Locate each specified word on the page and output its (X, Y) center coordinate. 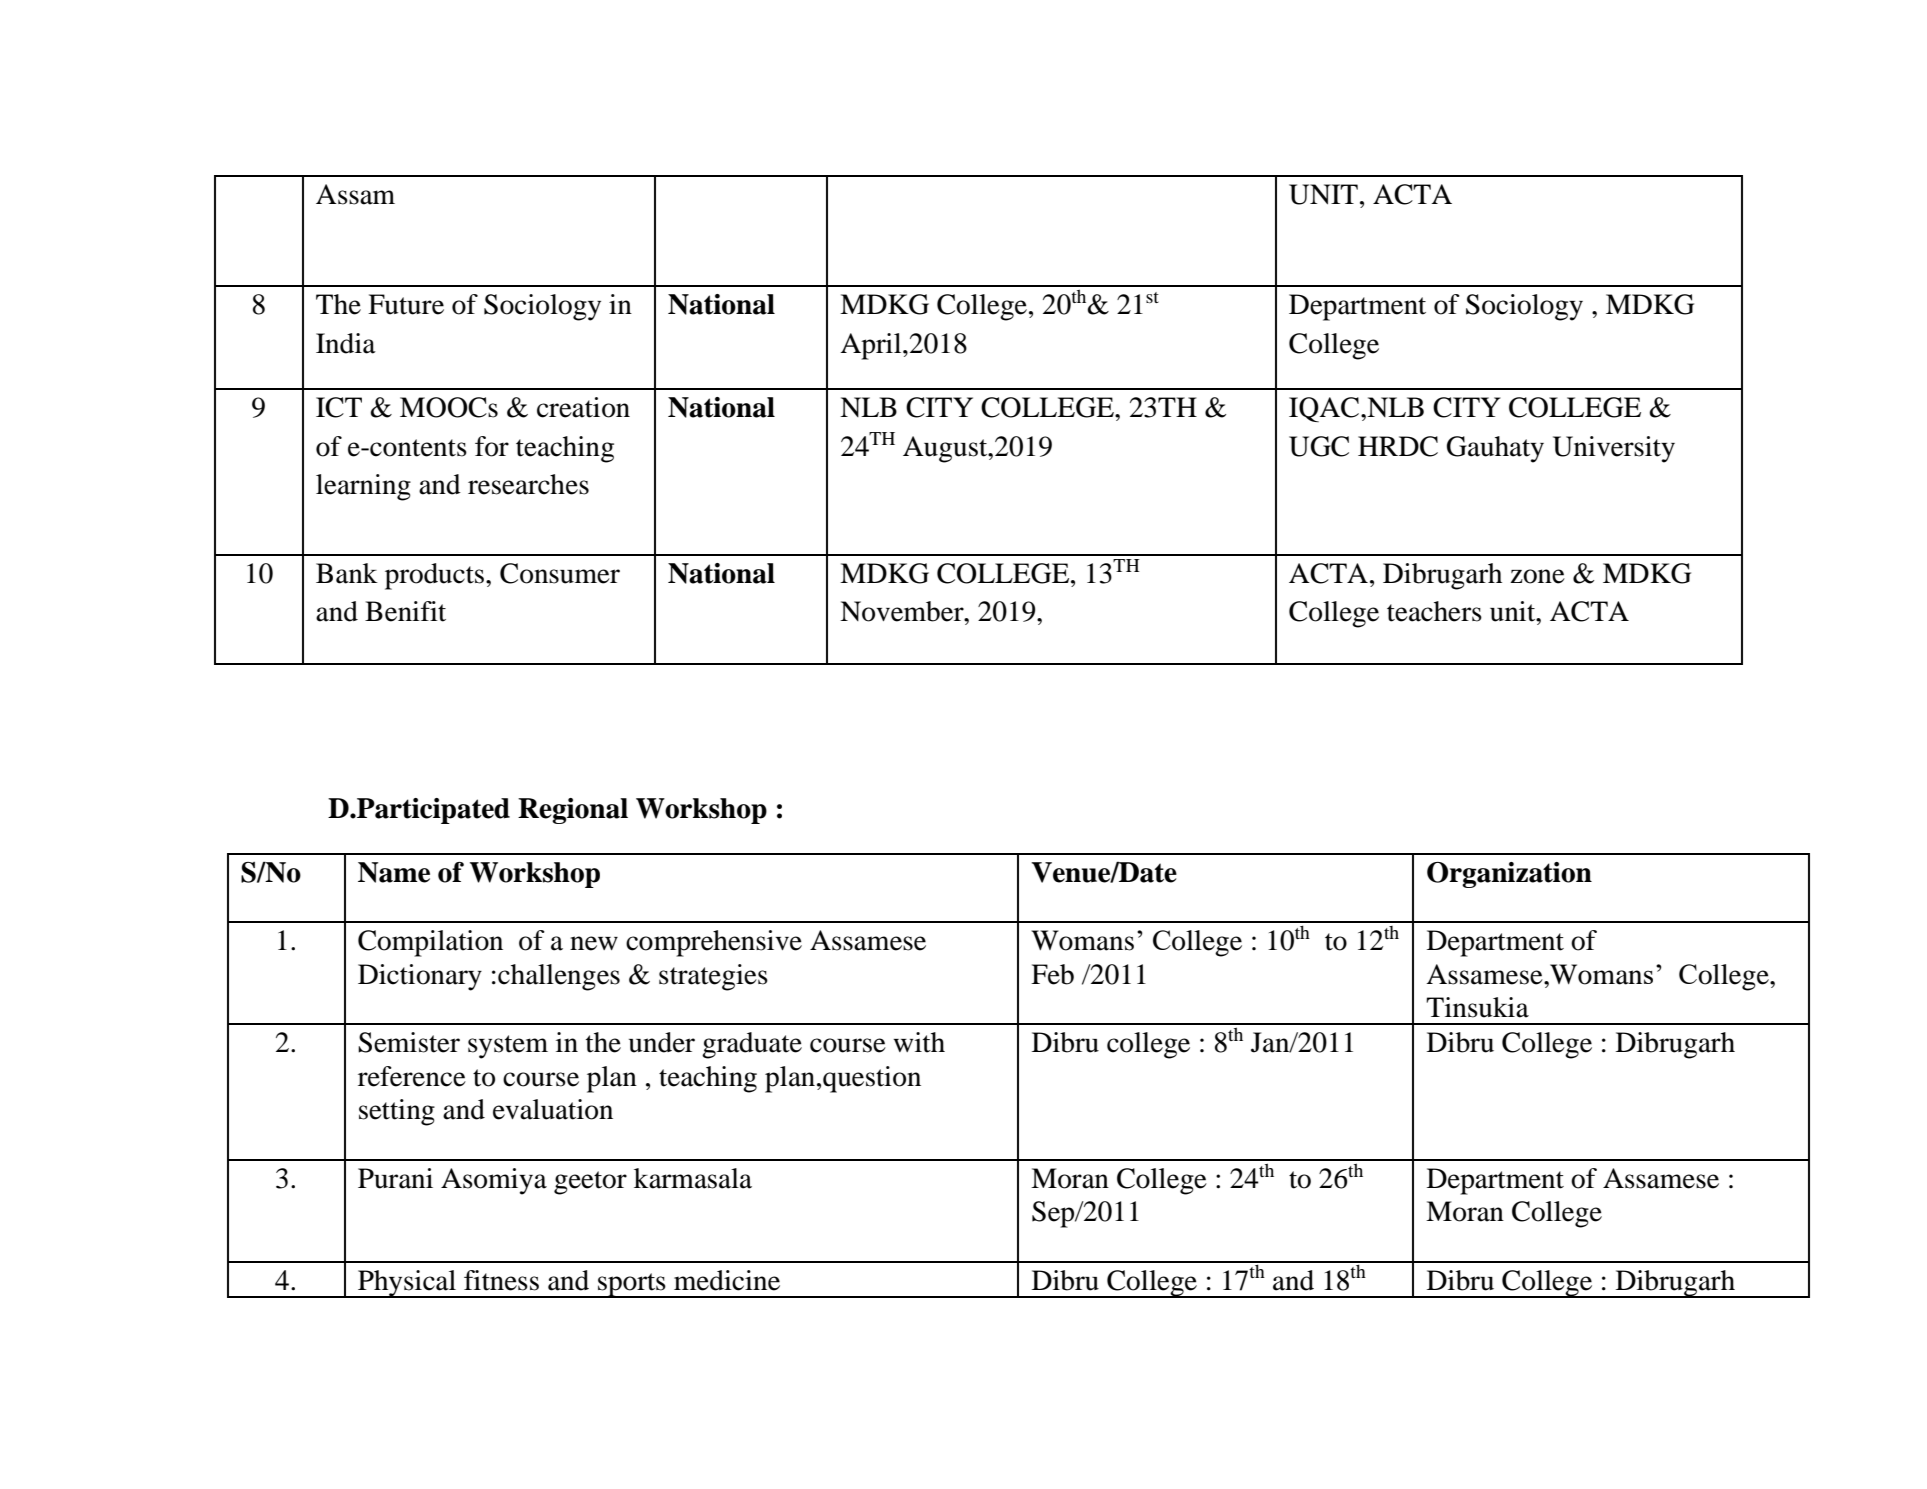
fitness (501, 1280)
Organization (1509, 875)
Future (406, 304)
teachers (1434, 611)
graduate (752, 1045)
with (919, 1042)
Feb (1052, 974)
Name (394, 872)
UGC (1319, 446)
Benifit (405, 611)
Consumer (560, 573)
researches (528, 484)
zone (1537, 576)
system (508, 1047)
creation (583, 407)
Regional (573, 811)
